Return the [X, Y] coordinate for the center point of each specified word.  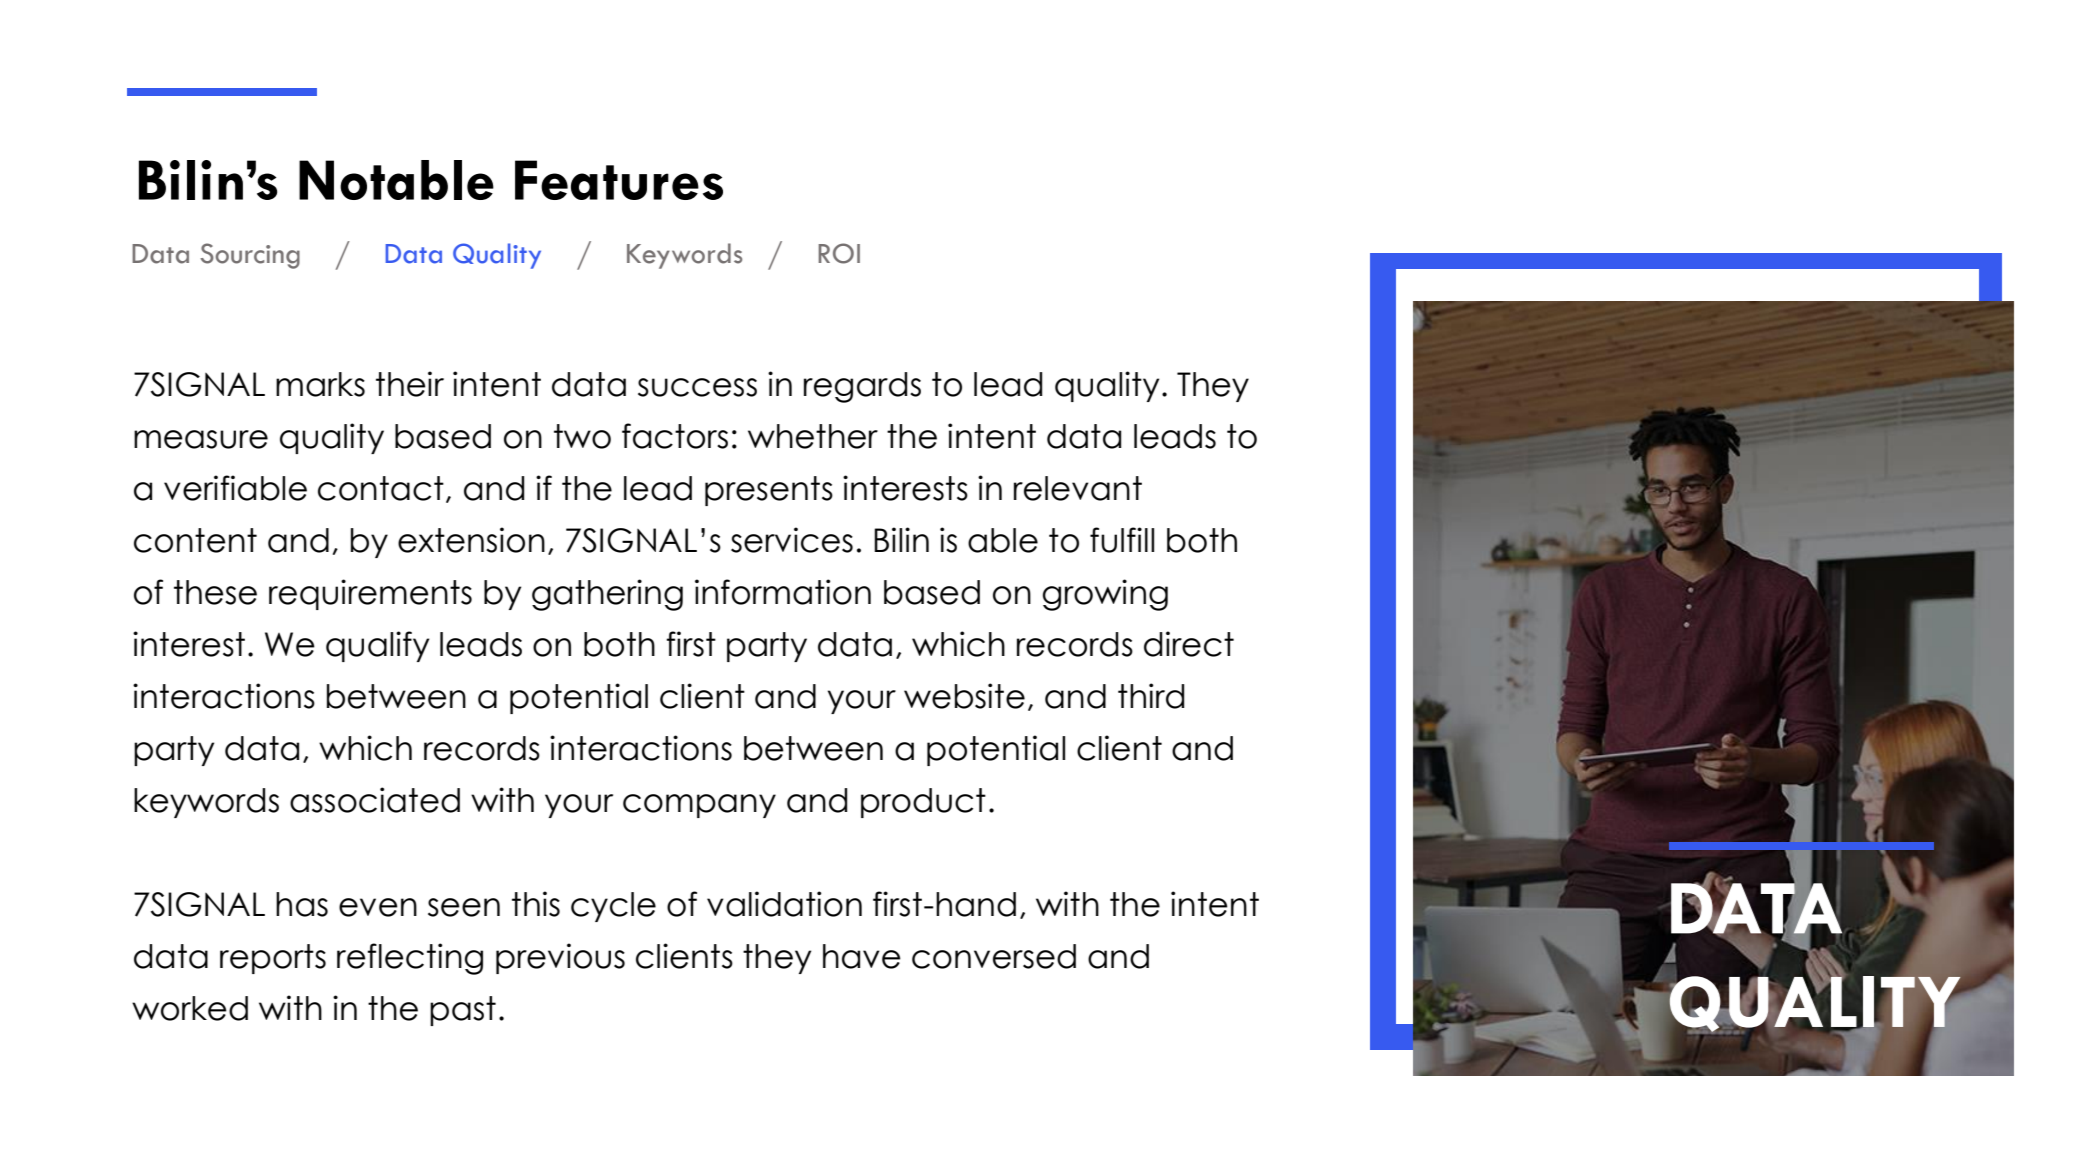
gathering [607, 595]
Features [619, 180]
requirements [370, 594]
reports [273, 959]
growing [1105, 595]
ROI [839, 253]
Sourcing [250, 256]
